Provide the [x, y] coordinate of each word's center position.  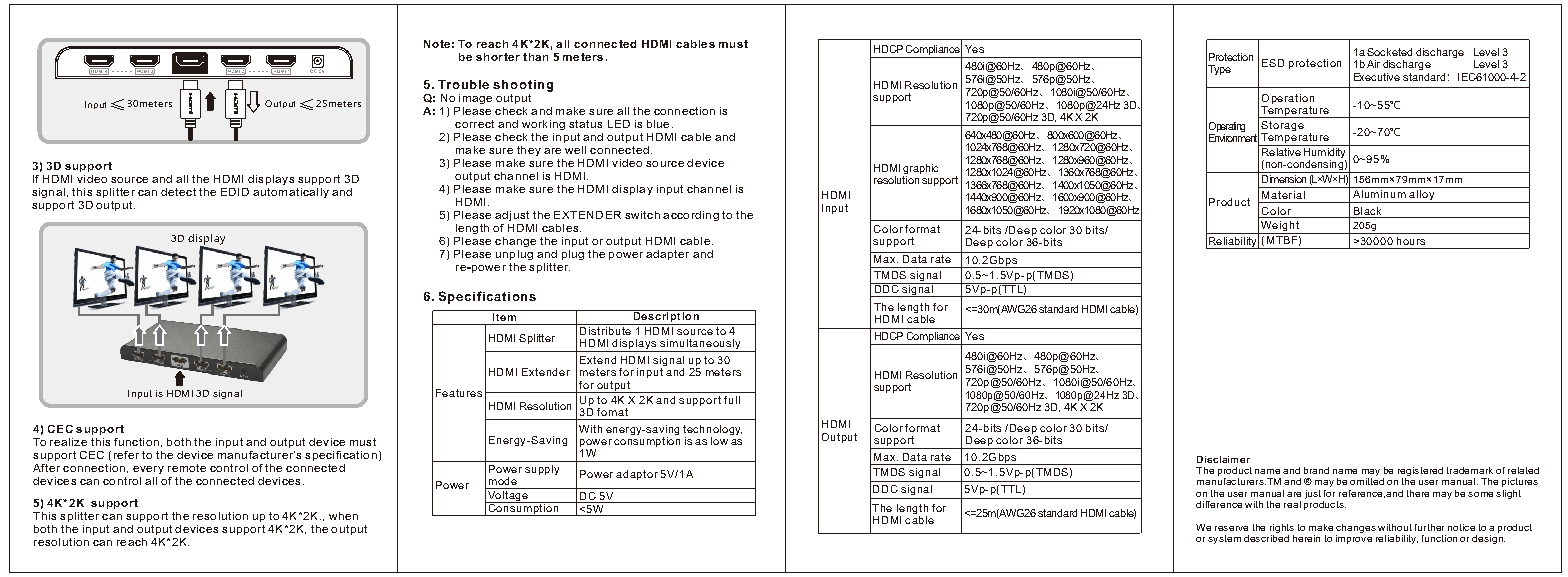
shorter [498, 57]
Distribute [606, 329]
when [343, 516]
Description [666, 317]
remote [187, 468]
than [535, 57]
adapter [667, 255]
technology [712, 430]
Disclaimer [1223, 459]
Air [1373, 64]
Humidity [1325, 151]
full [732, 400]
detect [178, 192]
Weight [1280, 227]
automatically [291, 193]
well [575, 150]
